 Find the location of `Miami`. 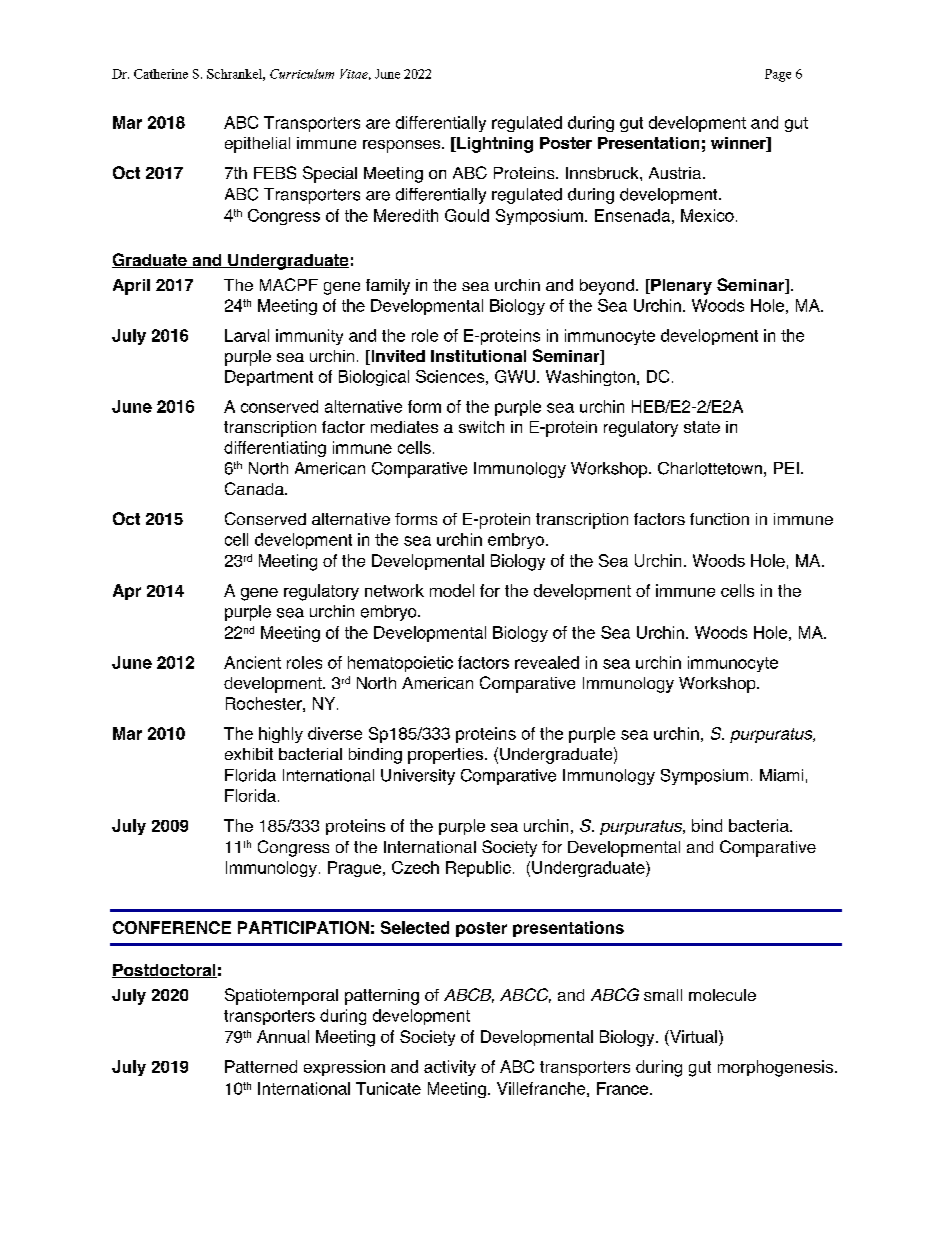

Miami is located at coordinates (781, 775).
